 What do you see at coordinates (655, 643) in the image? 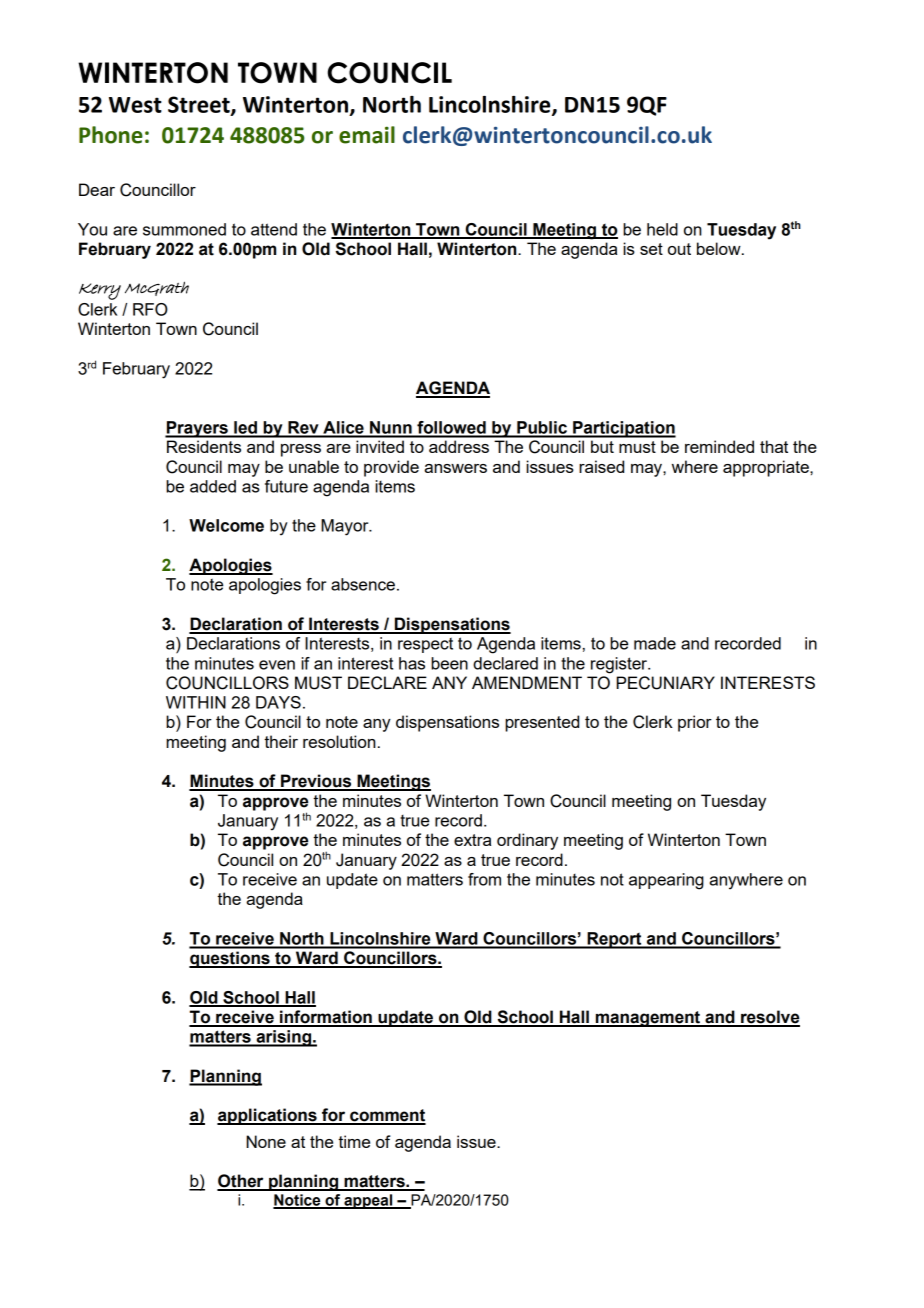
I see `made` at bounding box center [655, 643].
